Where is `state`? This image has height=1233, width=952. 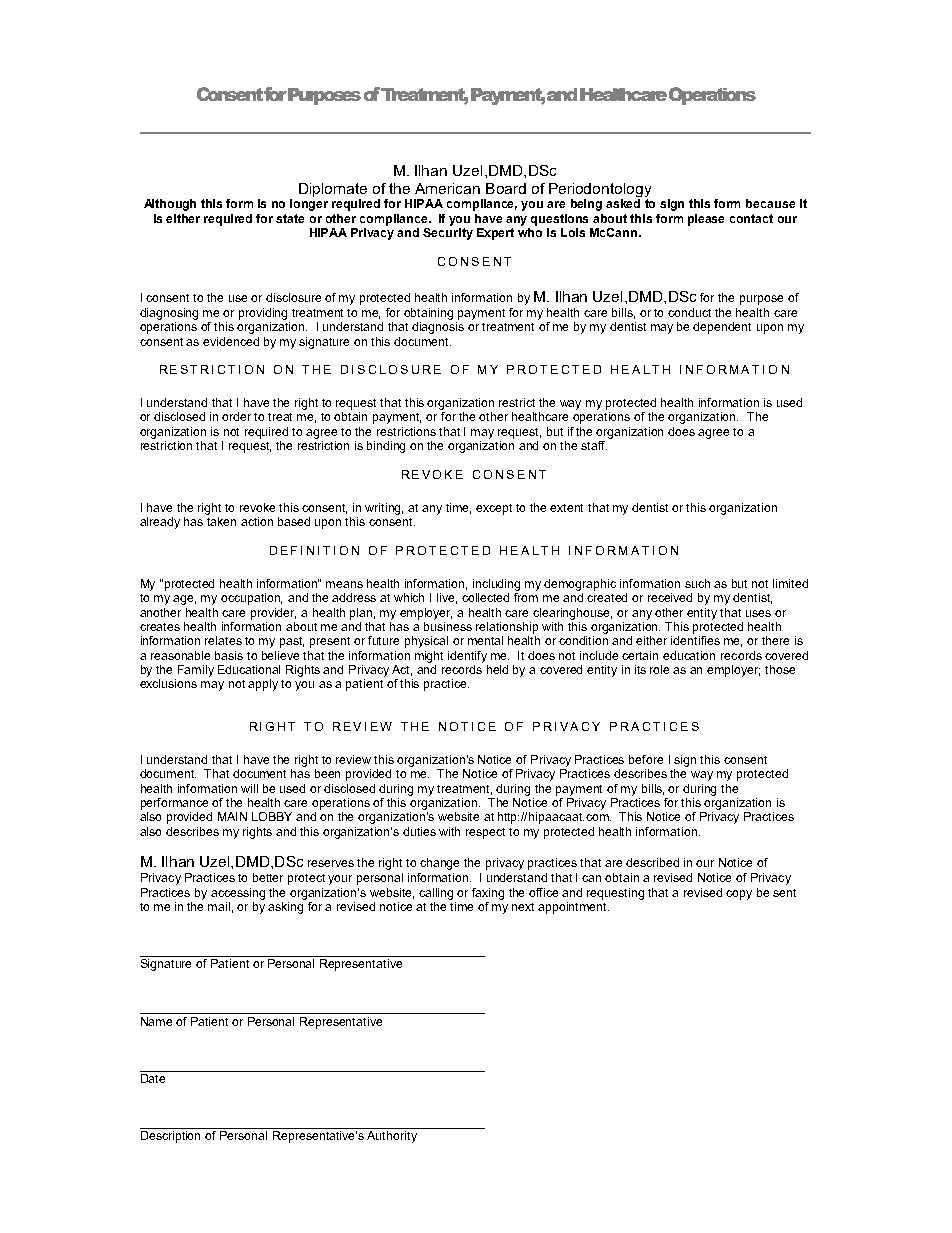
state is located at coordinates (290, 218).
